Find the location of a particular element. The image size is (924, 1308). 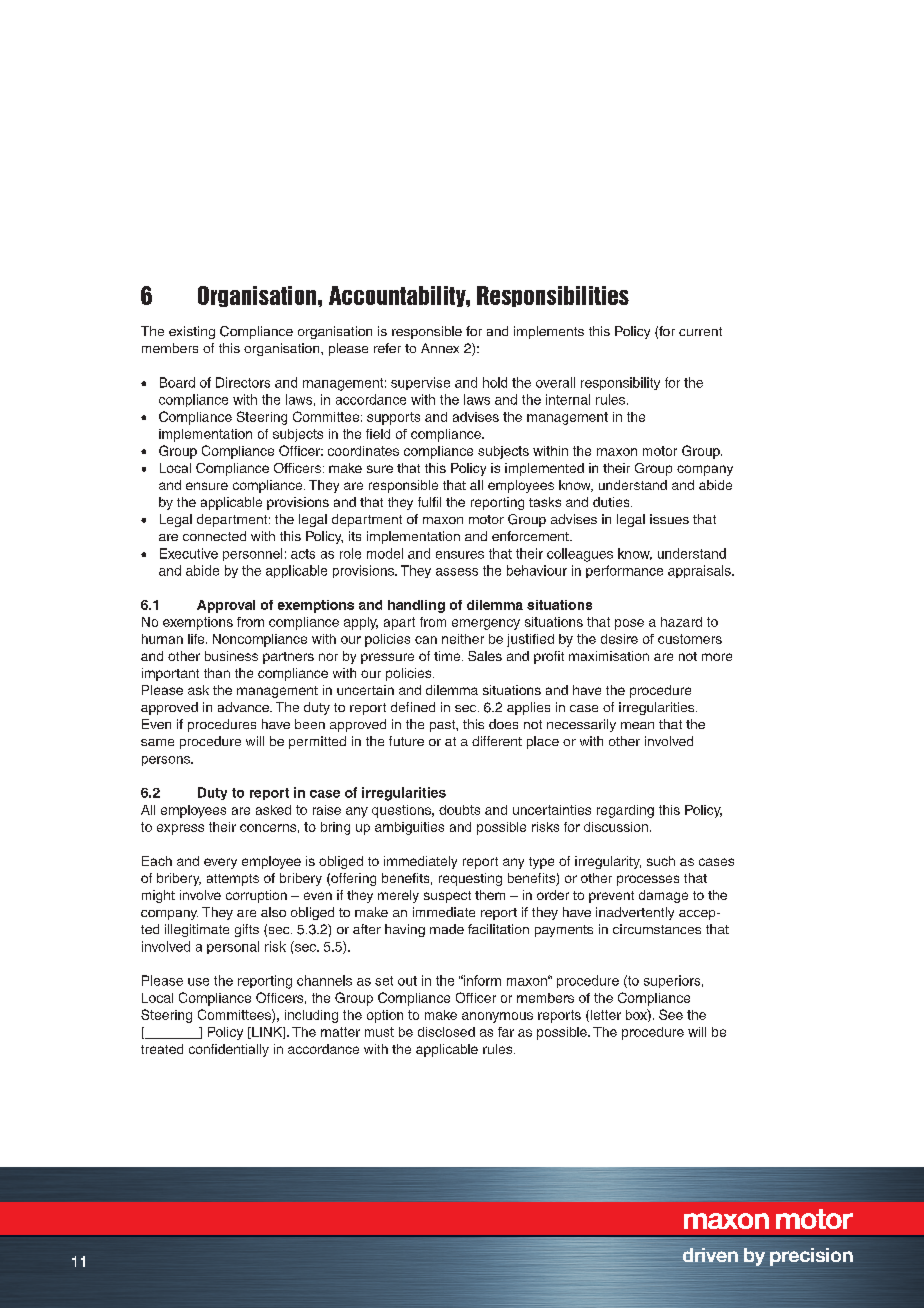

Annex is located at coordinates (440, 348).
